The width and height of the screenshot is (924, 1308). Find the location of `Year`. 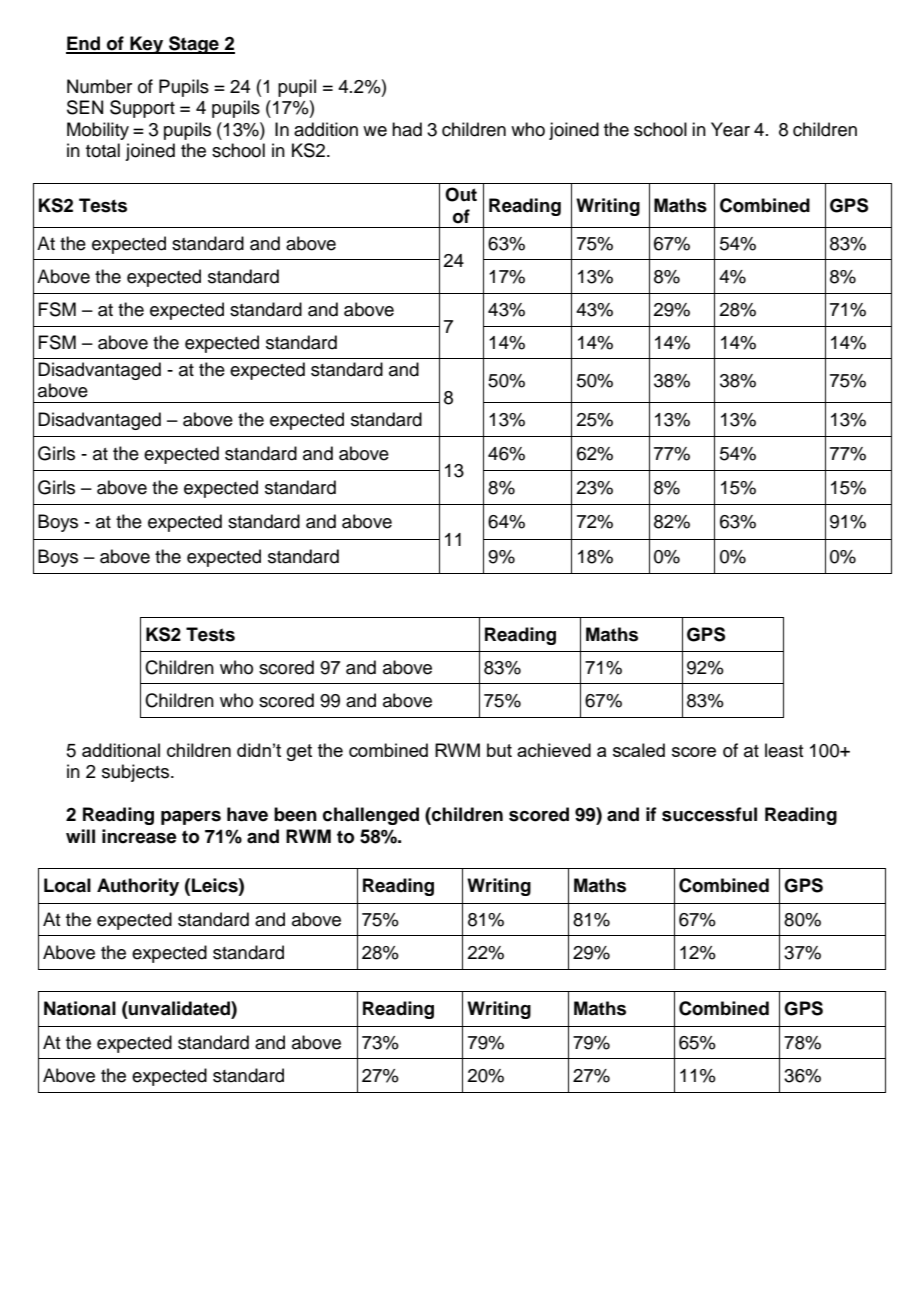

Year is located at coordinates (730, 129).
